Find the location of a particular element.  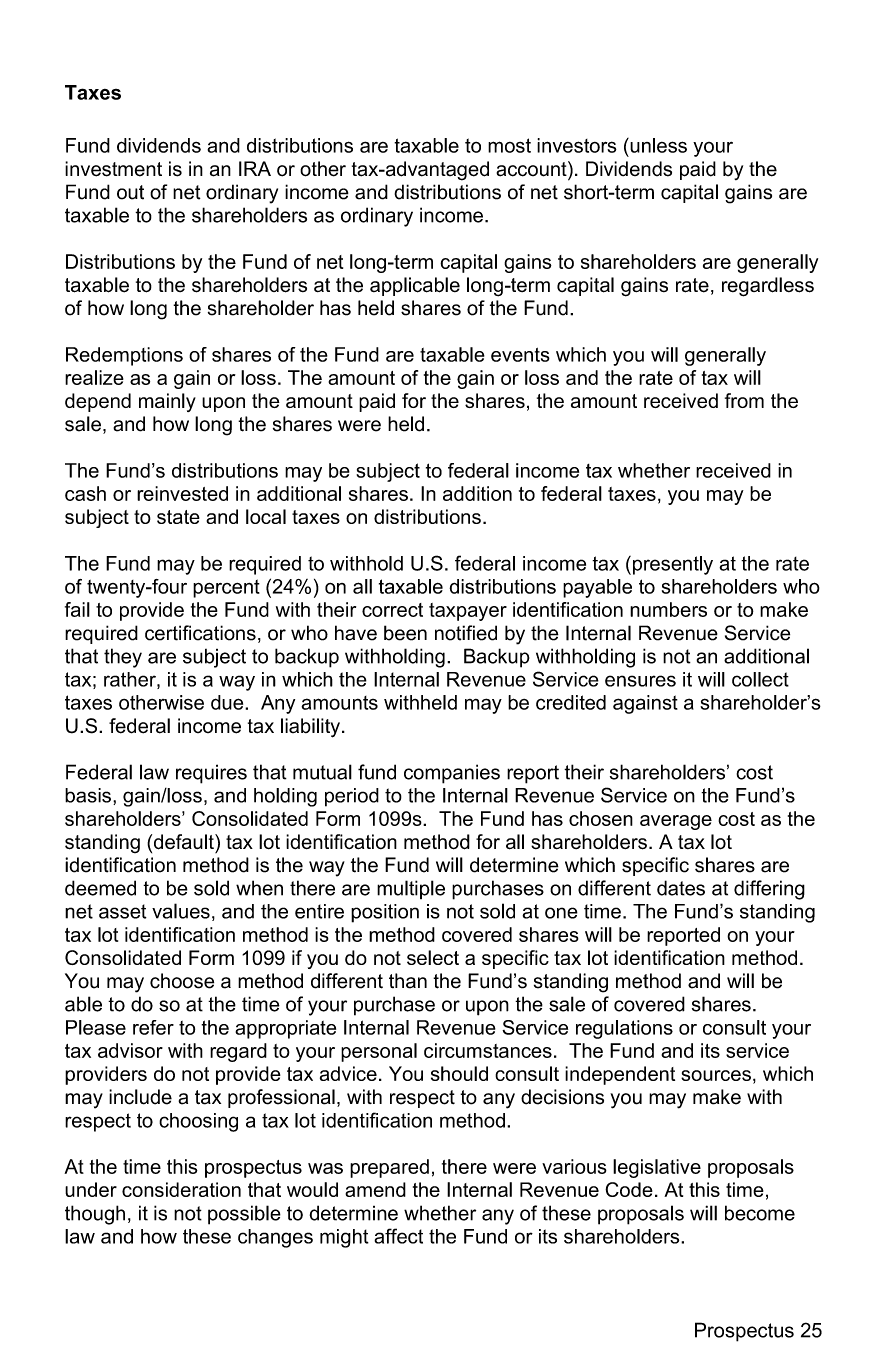

they is located at coordinates (123, 658).
